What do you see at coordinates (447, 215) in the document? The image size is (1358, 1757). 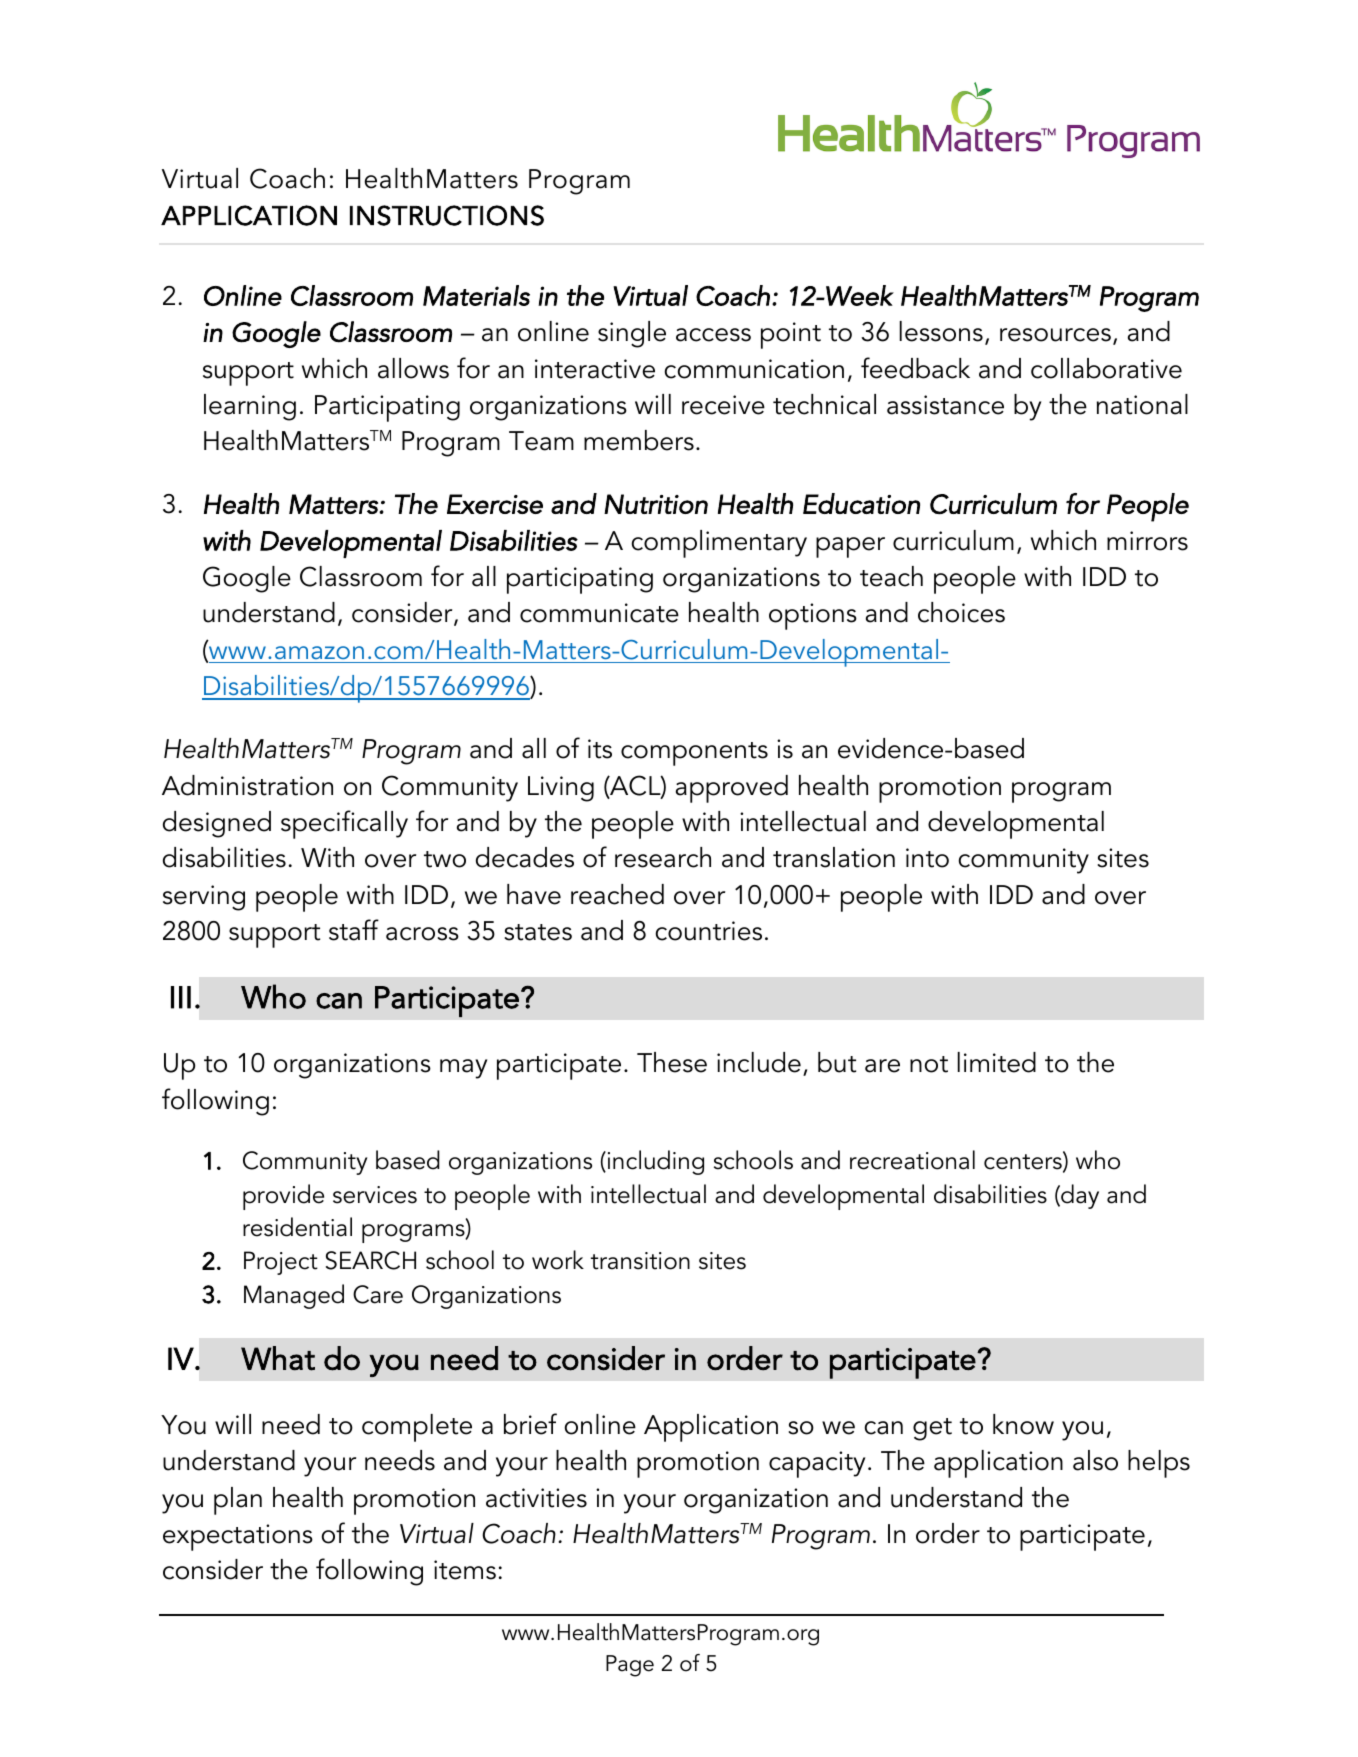 I see `INSTRUCTIONS` at bounding box center [447, 215].
